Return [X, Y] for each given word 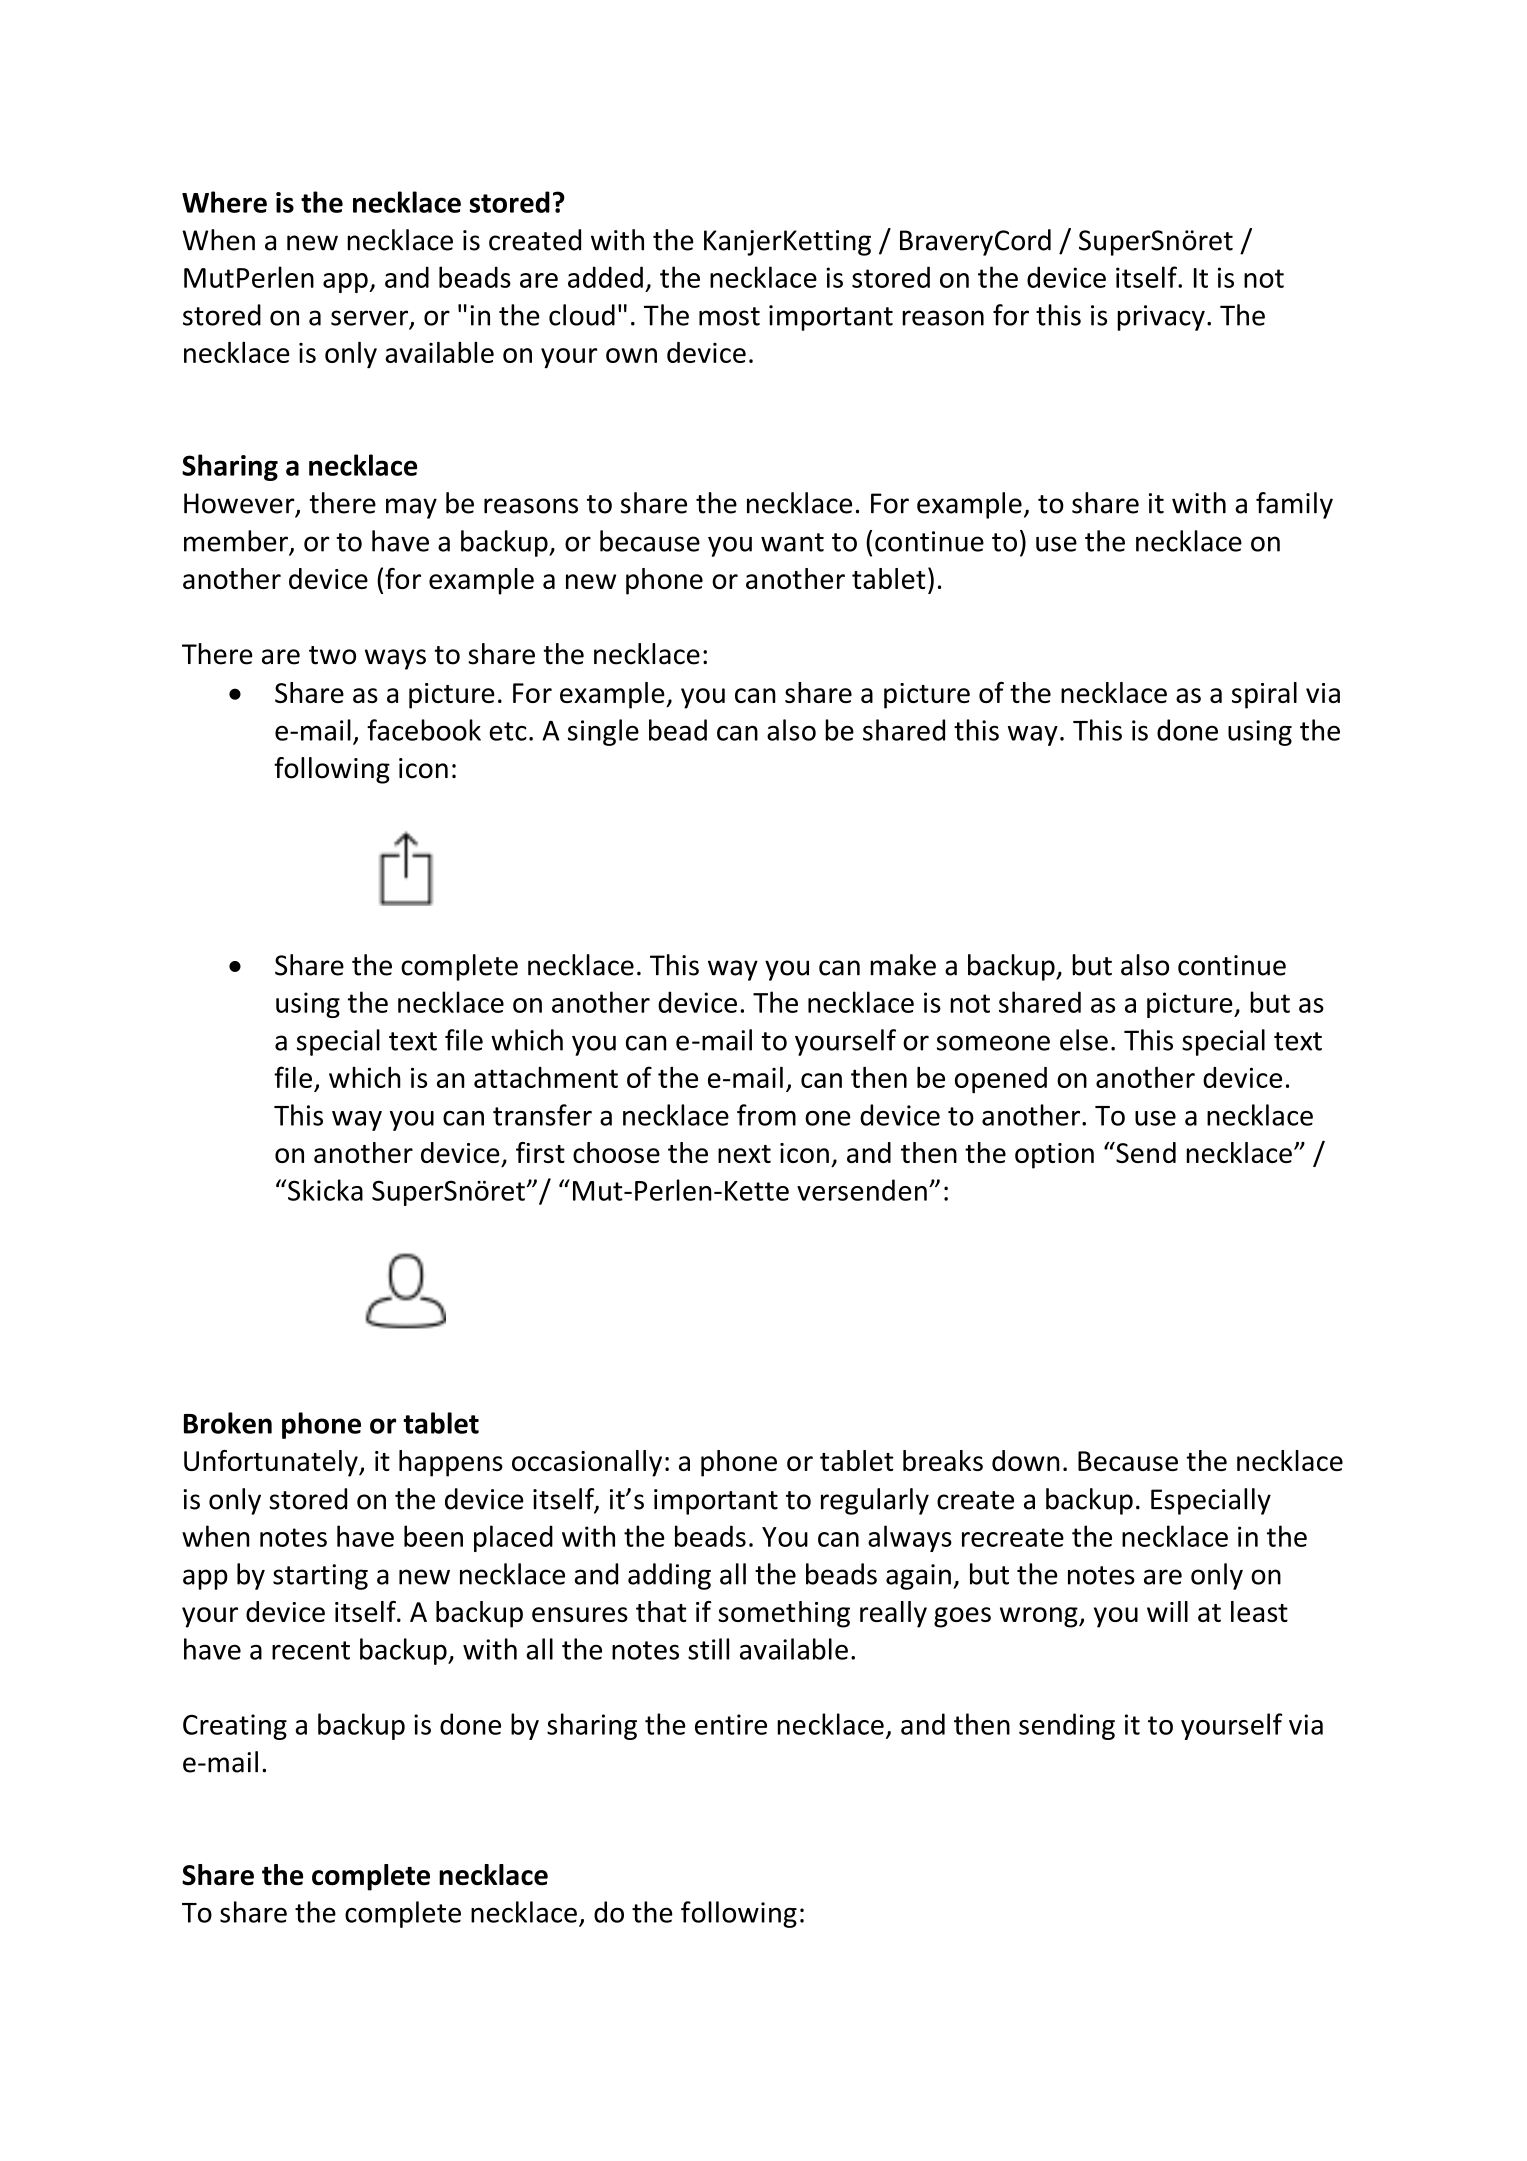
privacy [1161, 318]
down [1026, 1460]
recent [311, 1650]
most [729, 316]
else [1084, 1040]
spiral [1264, 695]
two [332, 655]
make [903, 965]
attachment [546, 1077]
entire [731, 1724]
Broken [228, 1423]
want [792, 542]
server [371, 319]
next [744, 1154]
